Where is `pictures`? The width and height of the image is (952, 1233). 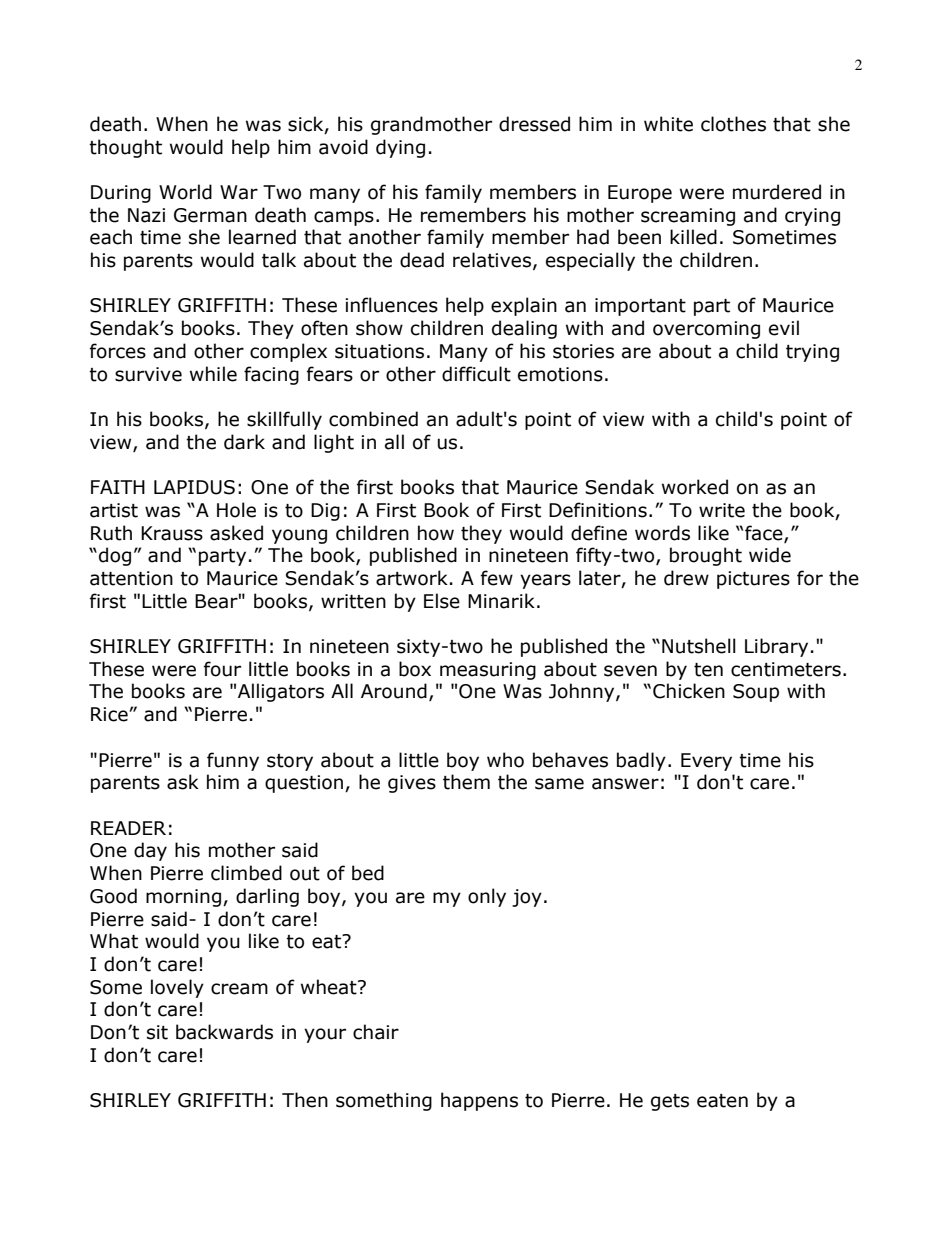
pictures is located at coordinates (753, 580).
